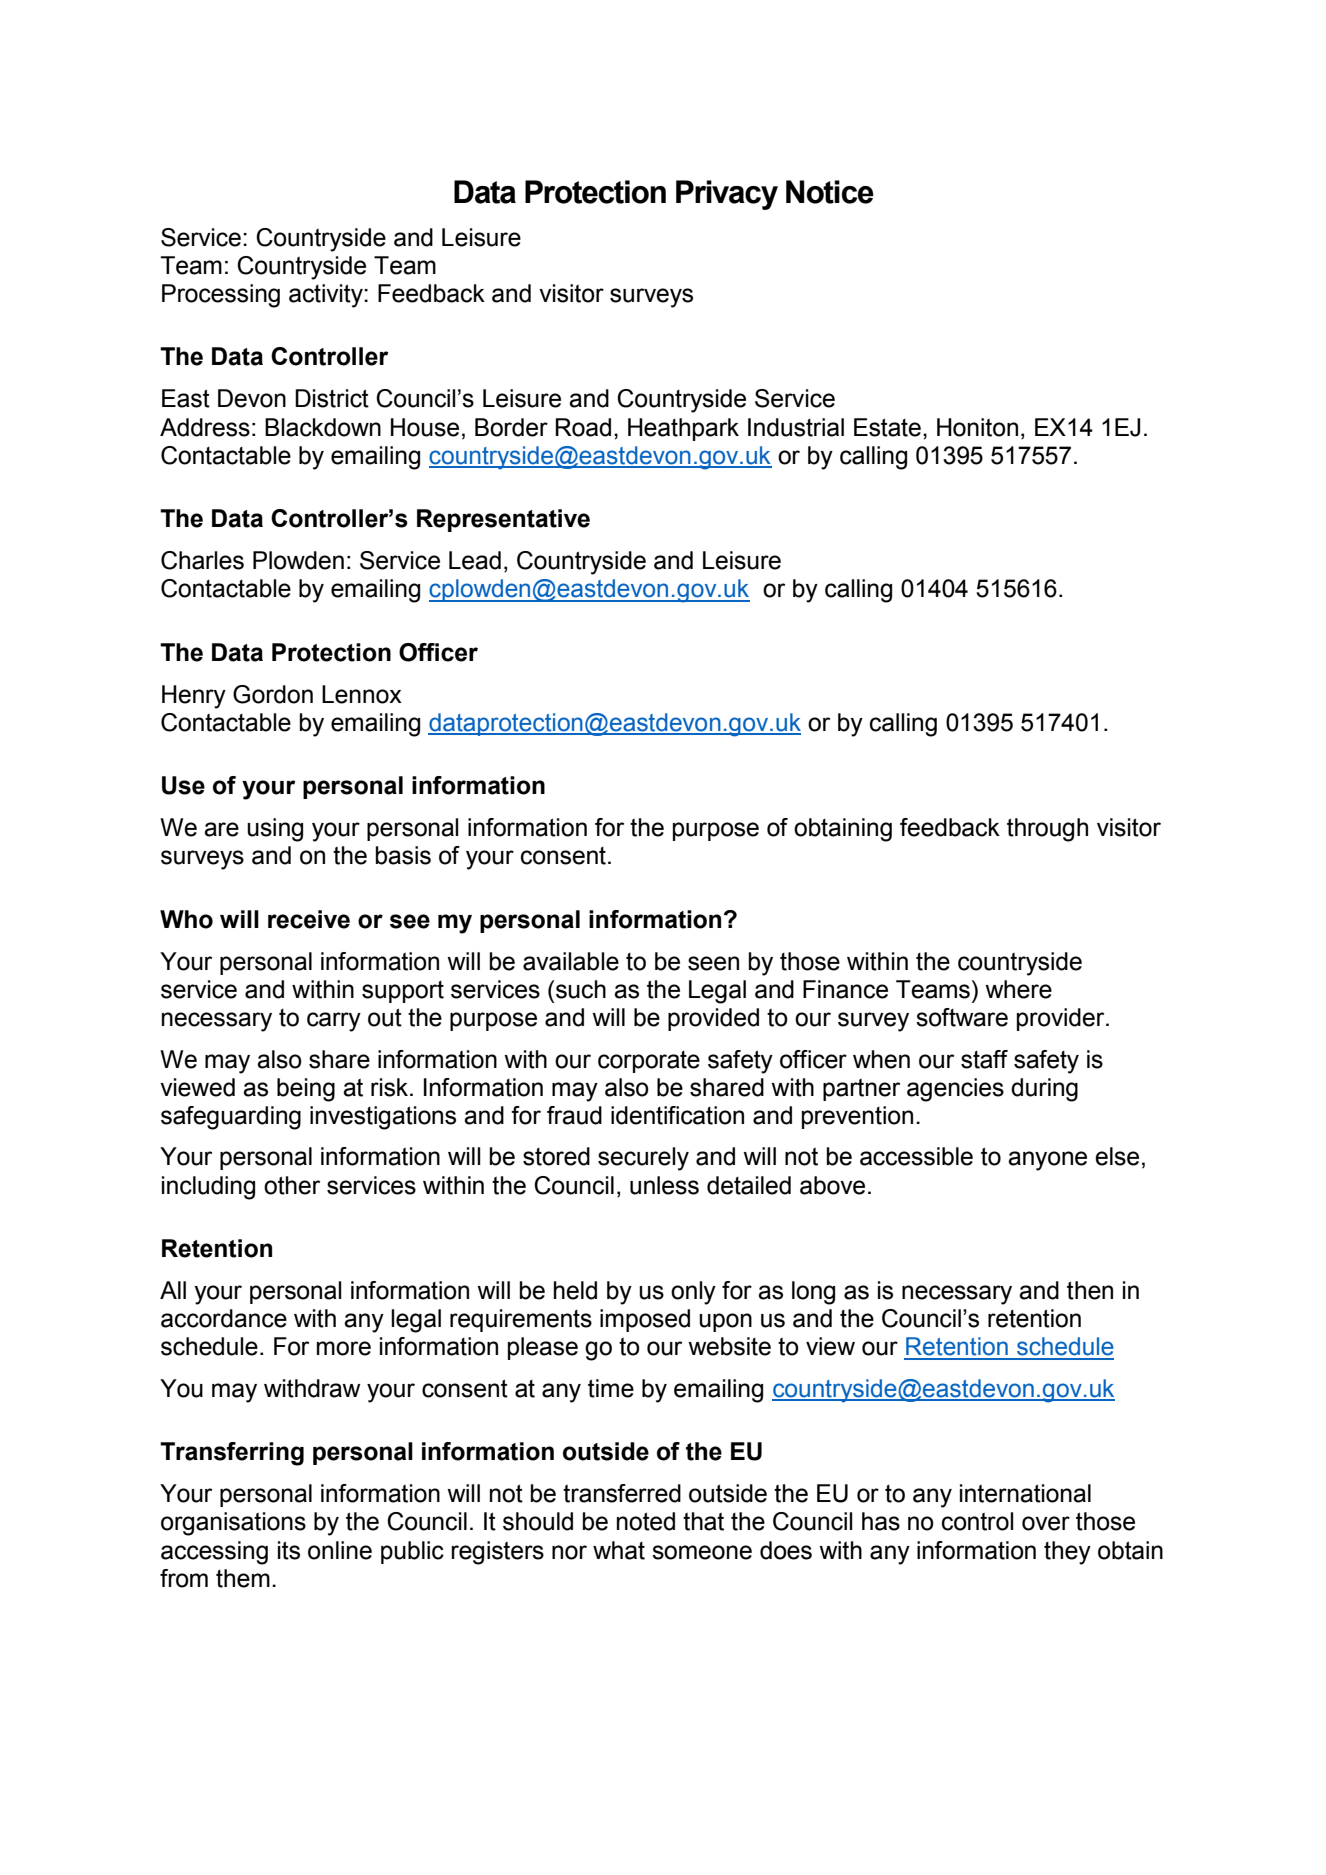 The image size is (1326, 1875). I want to click on during, so click(1044, 1090).
